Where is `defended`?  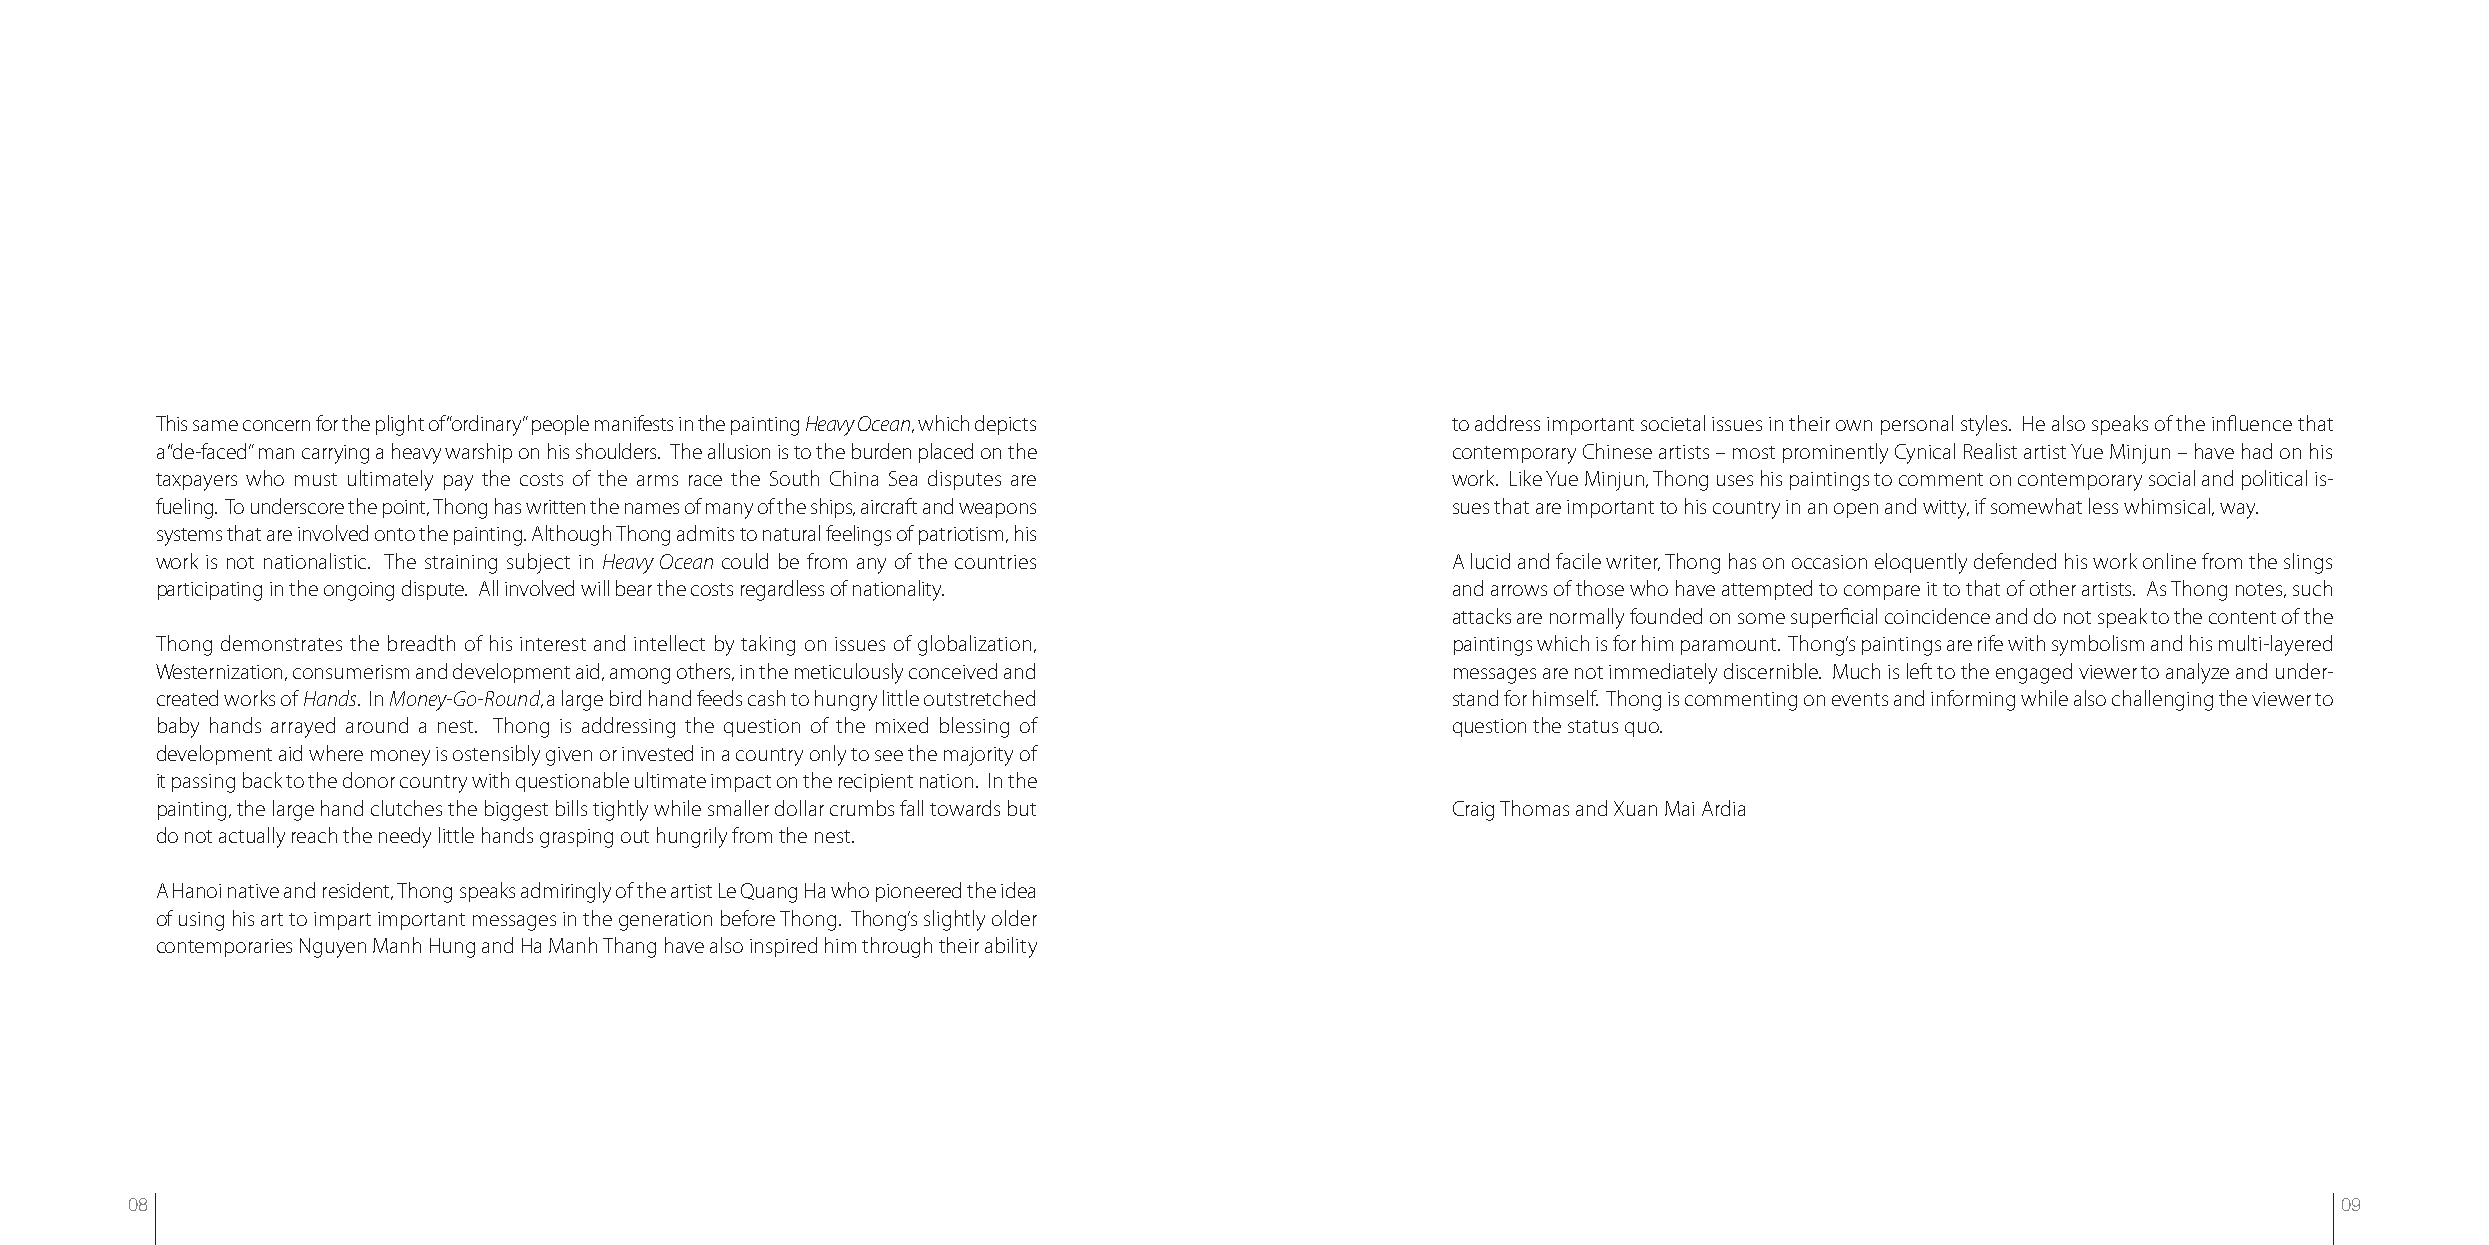
defended is located at coordinates (2015, 561).
